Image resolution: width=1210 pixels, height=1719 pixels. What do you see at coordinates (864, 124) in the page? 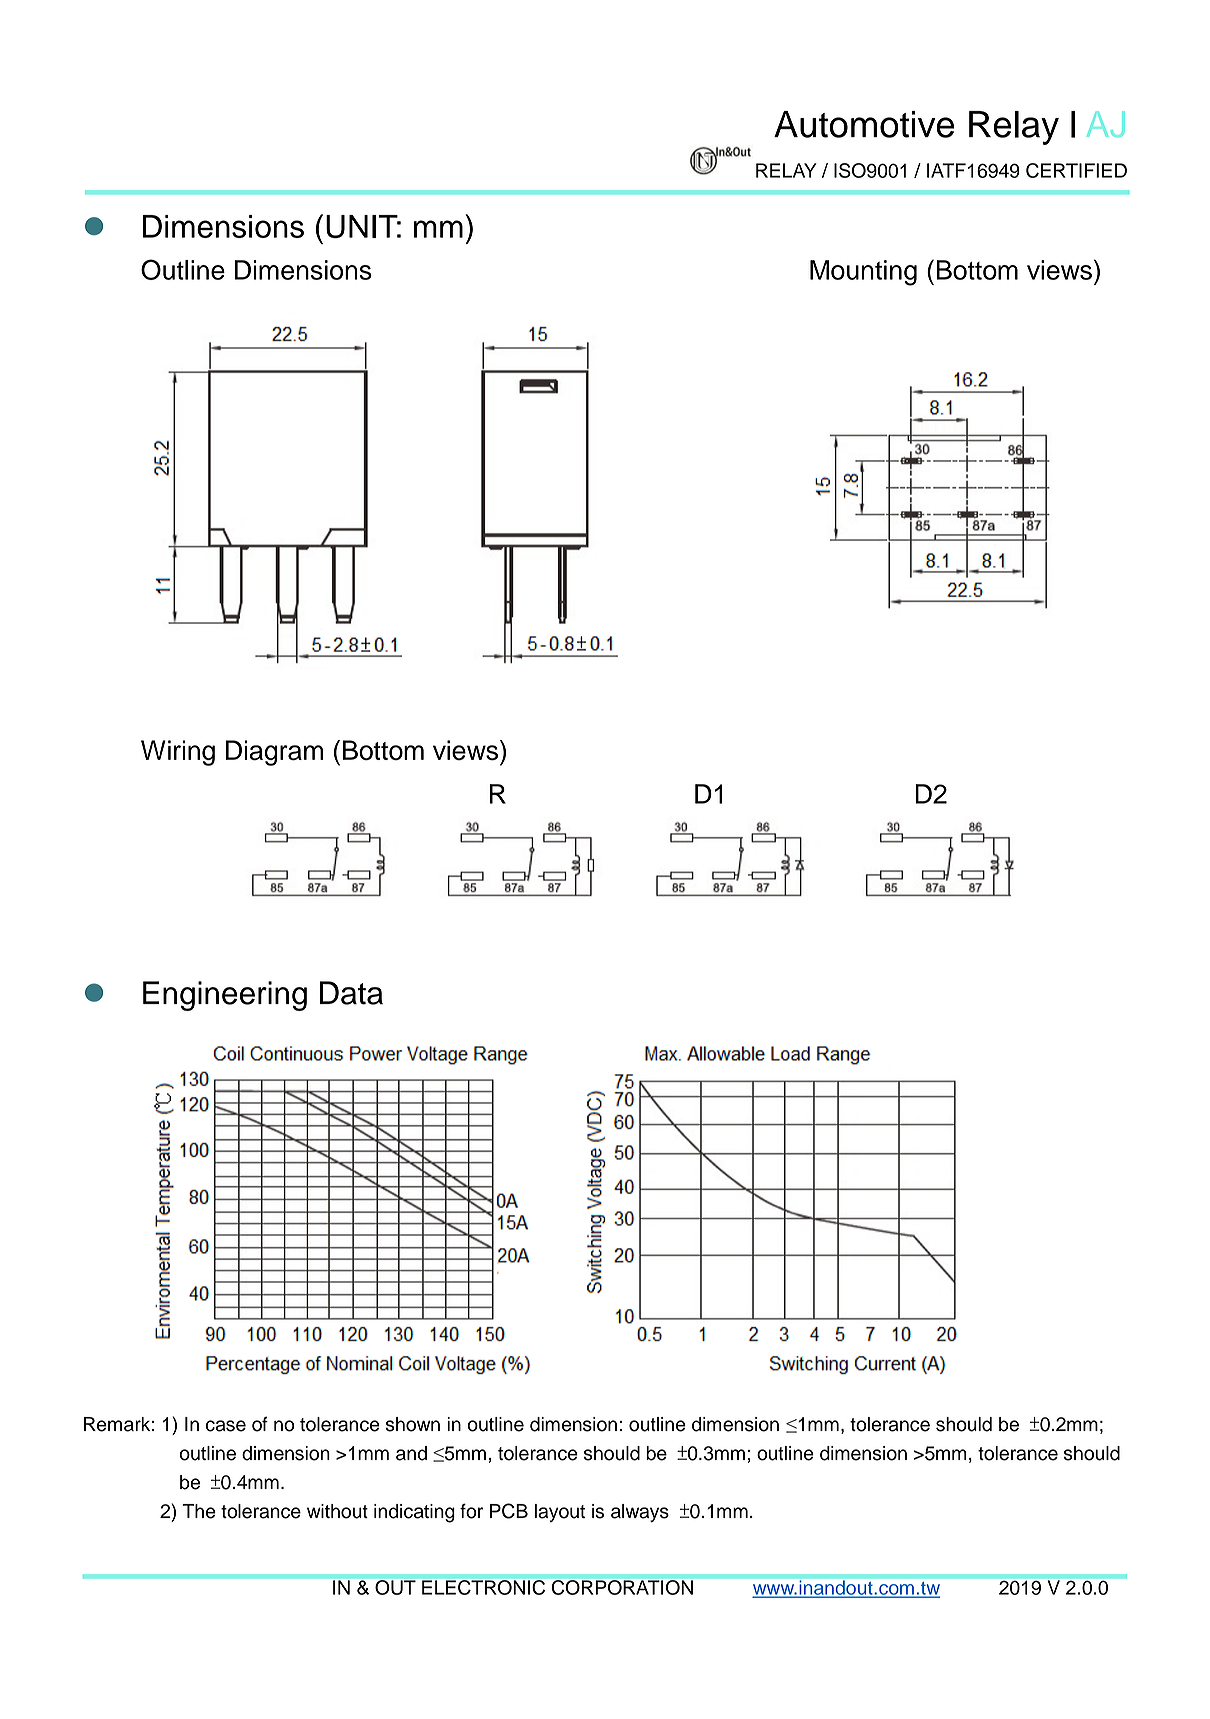
I see `Automotive` at bounding box center [864, 124].
